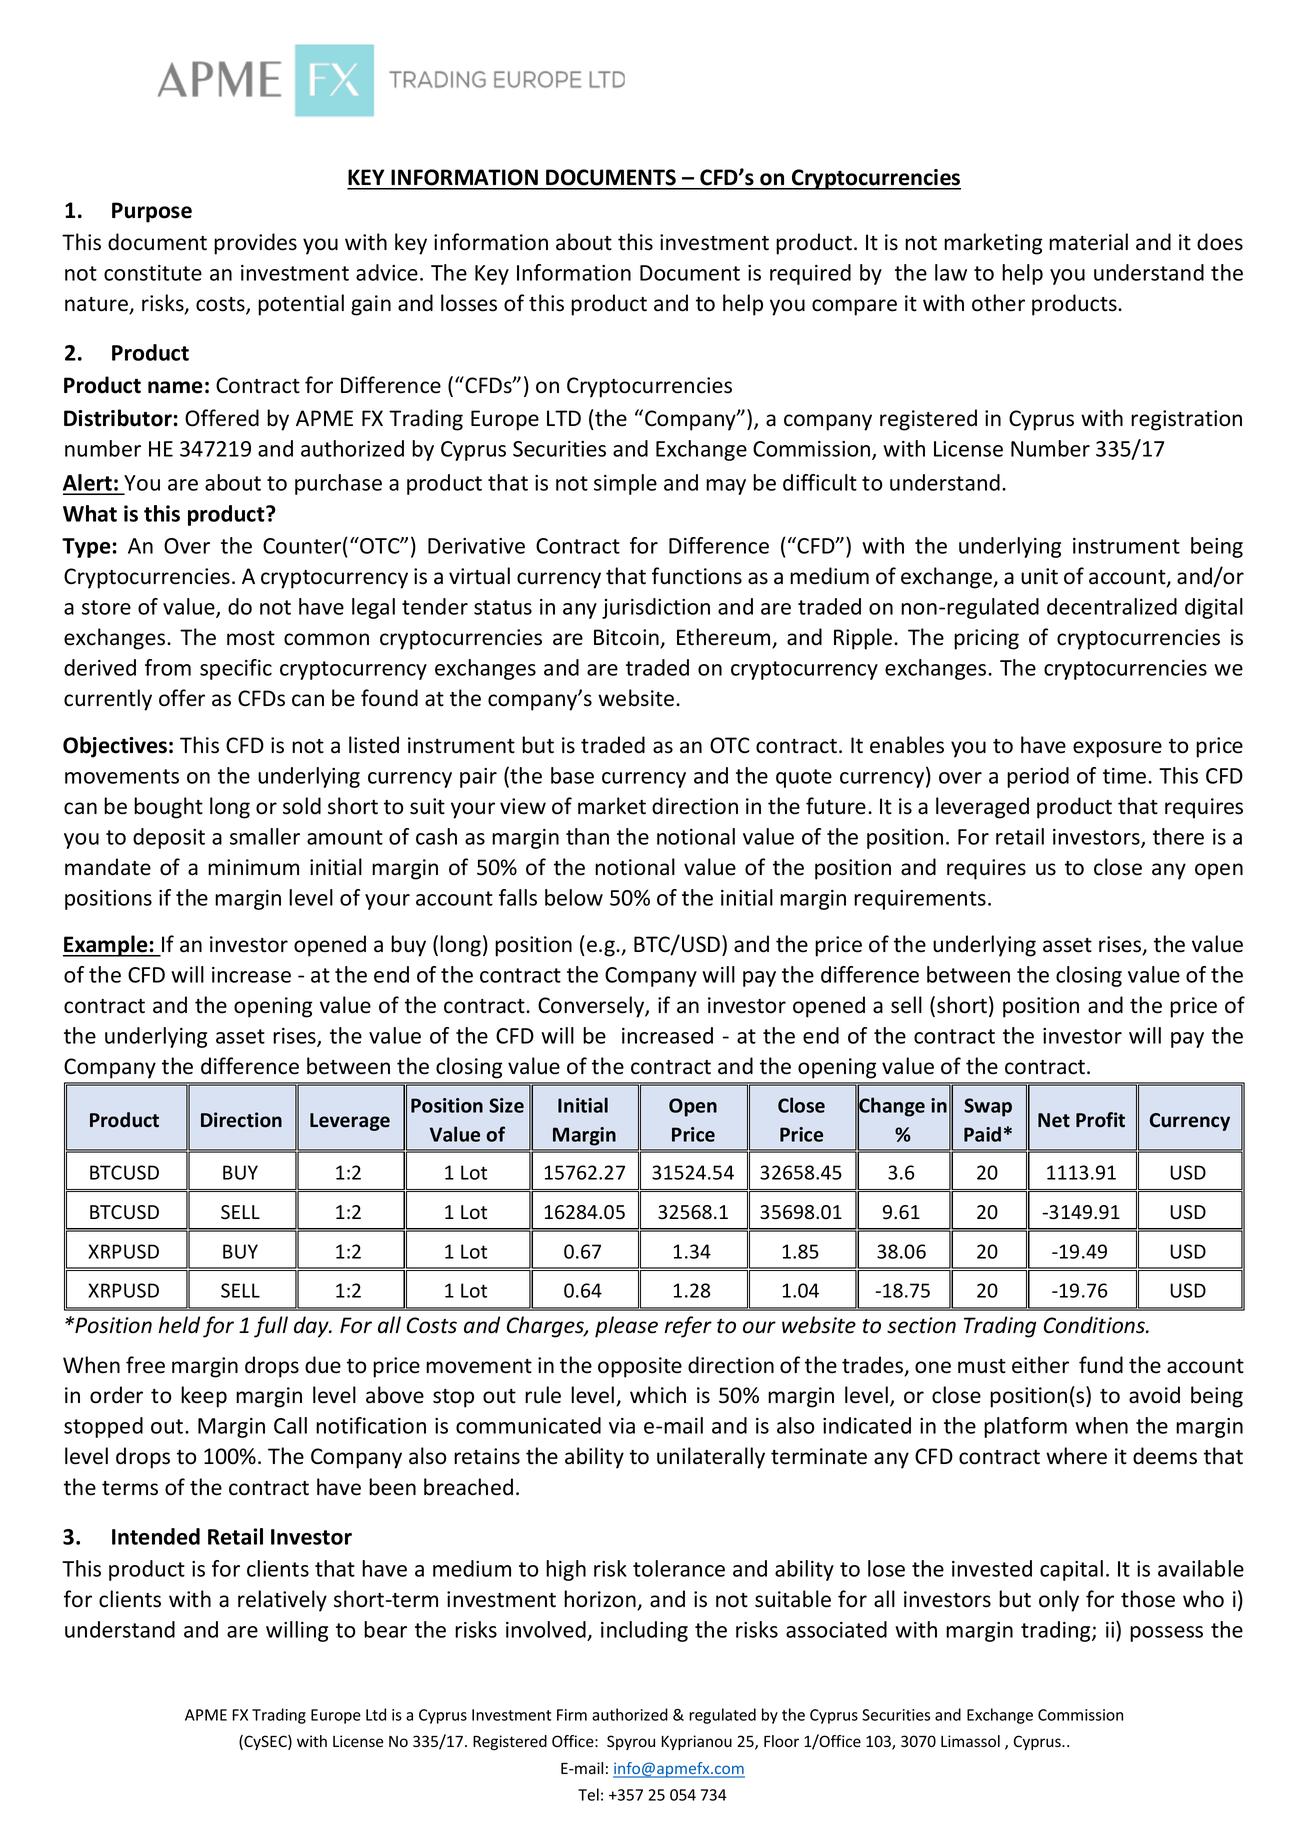  I want to click on Bitcoin, so click(627, 638).
